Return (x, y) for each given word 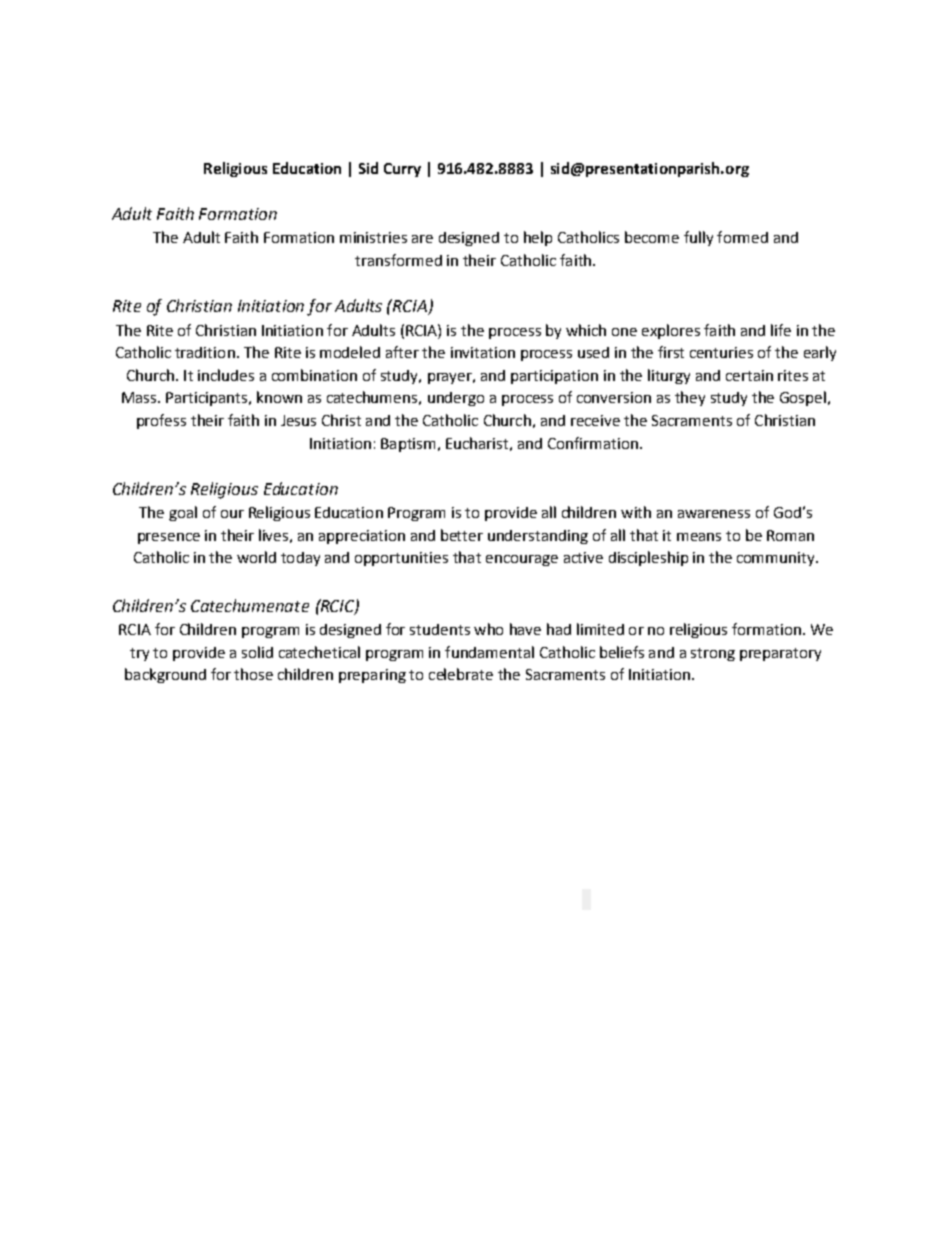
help (538, 238)
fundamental (489, 652)
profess (161, 421)
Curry (402, 170)
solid (257, 652)
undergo (456, 399)
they (690, 398)
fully (698, 238)
